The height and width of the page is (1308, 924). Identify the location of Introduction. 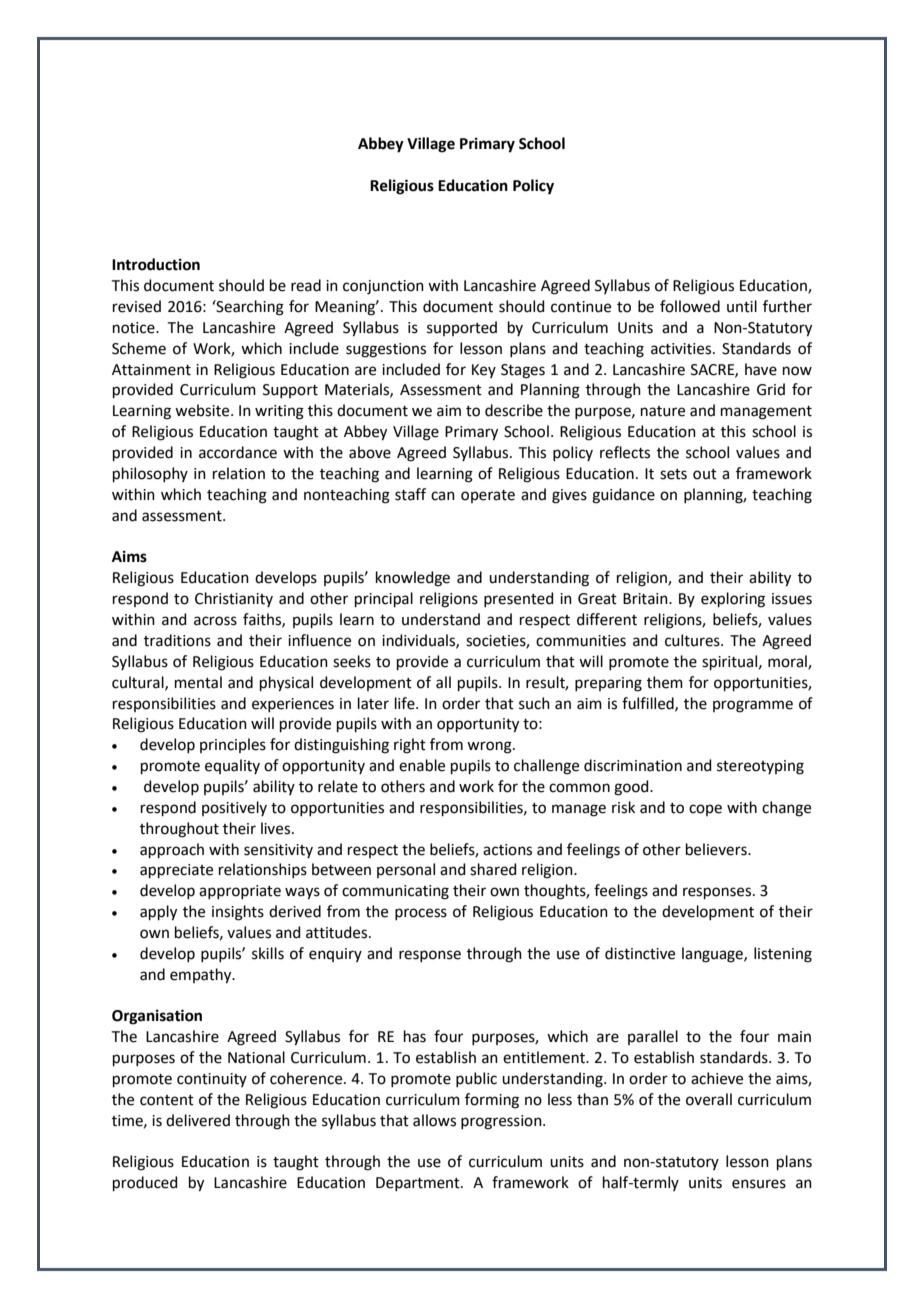
(156, 264).
